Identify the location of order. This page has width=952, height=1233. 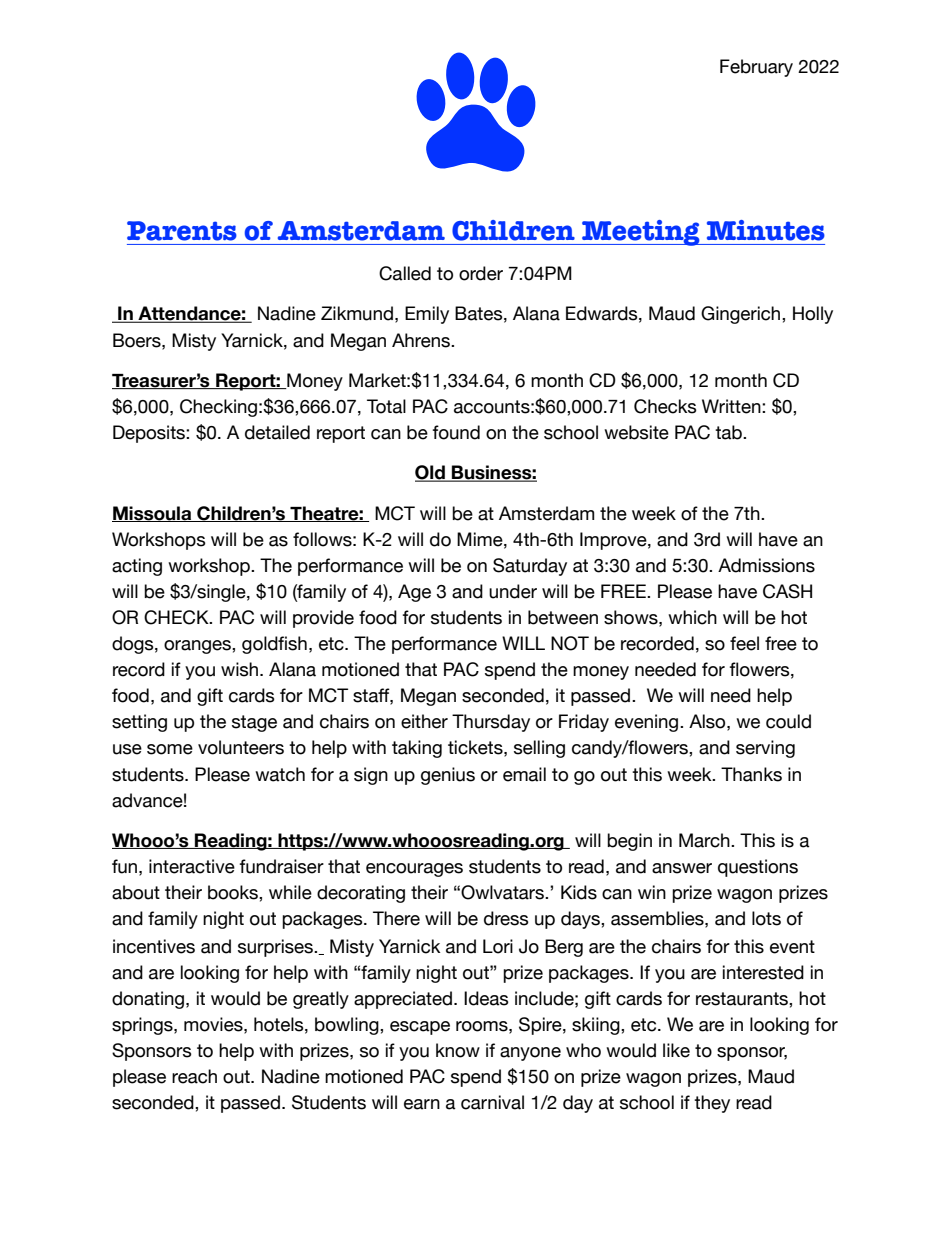
(481, 273).
